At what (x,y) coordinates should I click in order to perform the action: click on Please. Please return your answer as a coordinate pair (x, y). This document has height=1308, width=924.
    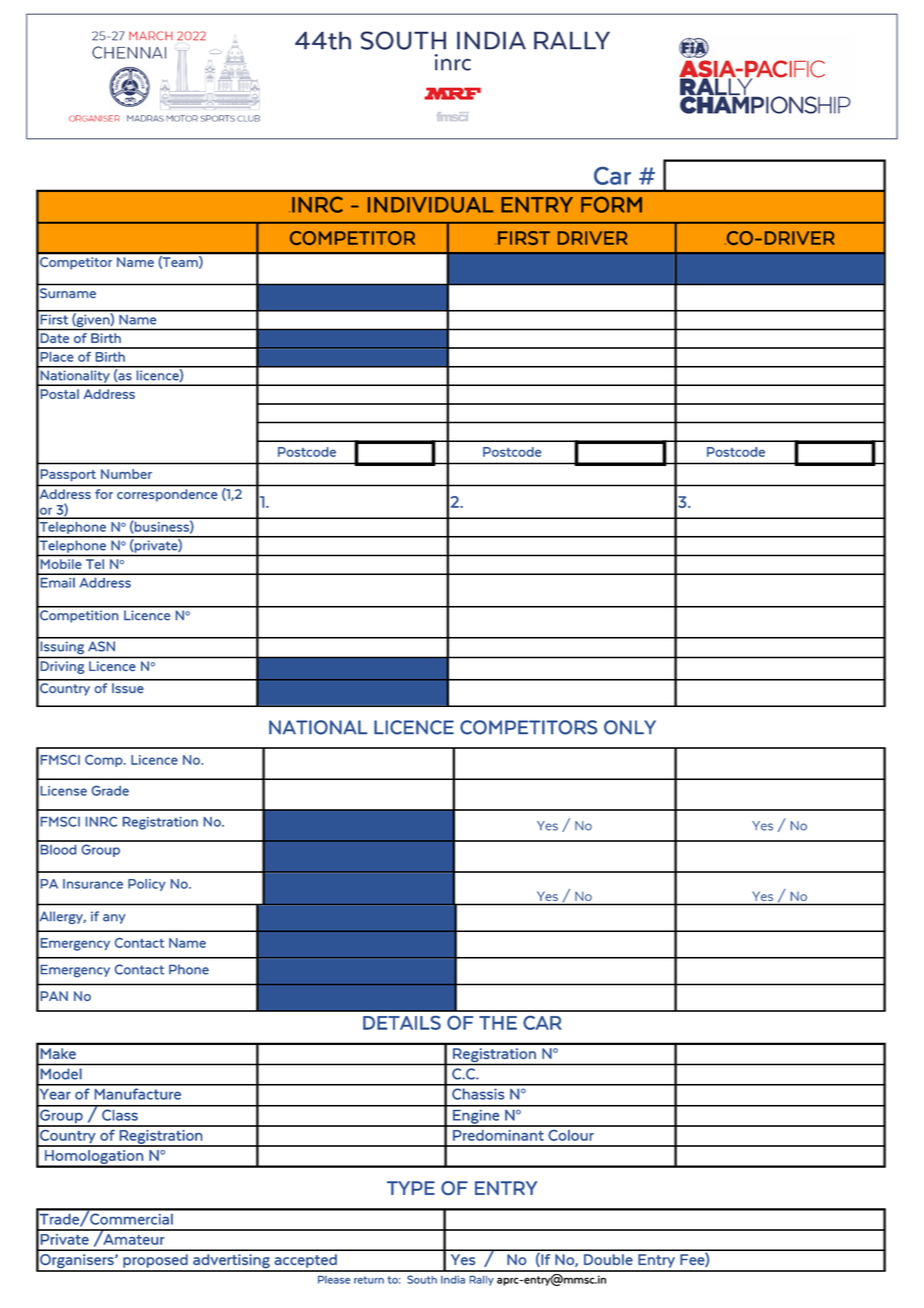
    Looking at the image, I should click on (334, 1280).
